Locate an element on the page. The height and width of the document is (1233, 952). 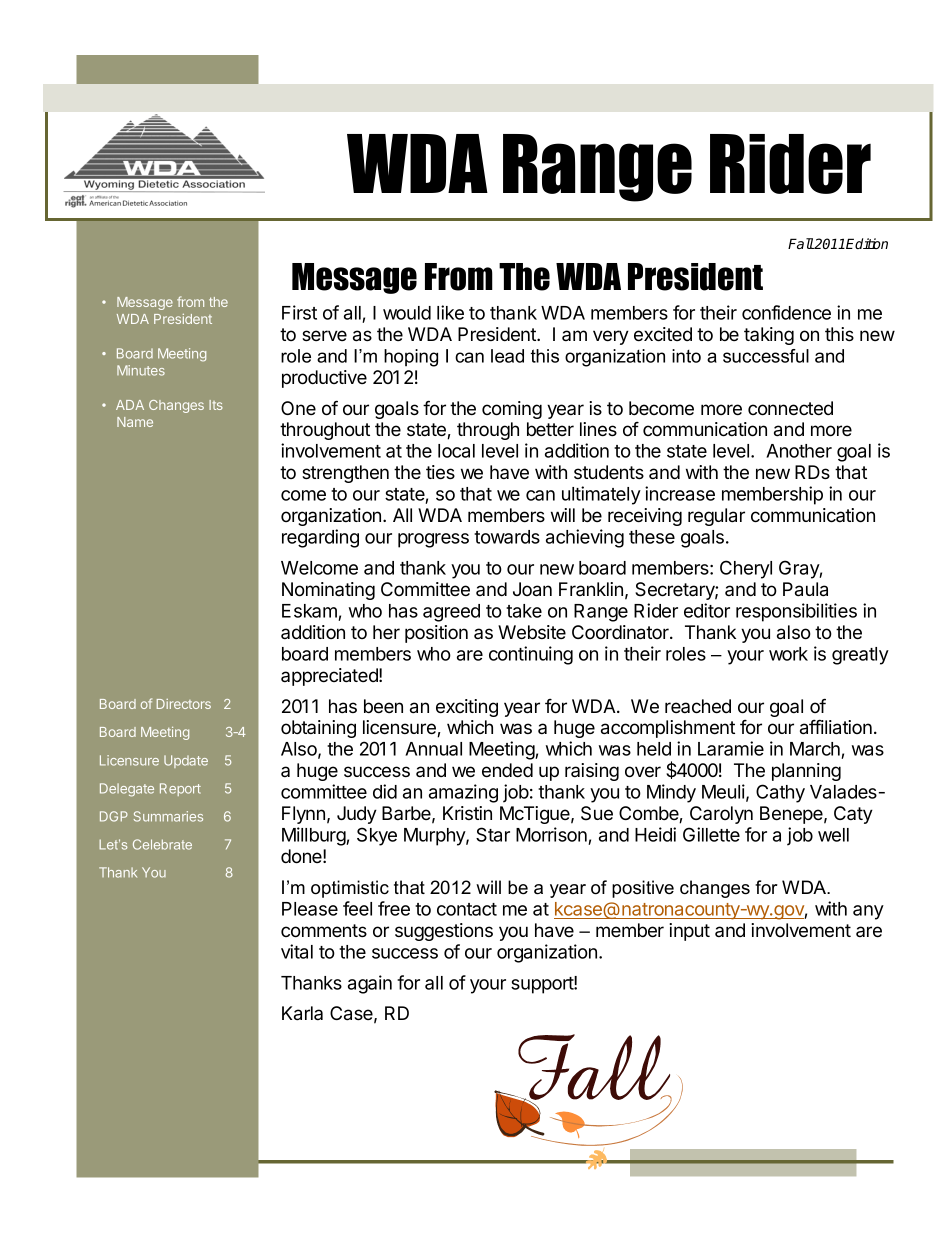
affiliation is located at coordinates (836, 727).
